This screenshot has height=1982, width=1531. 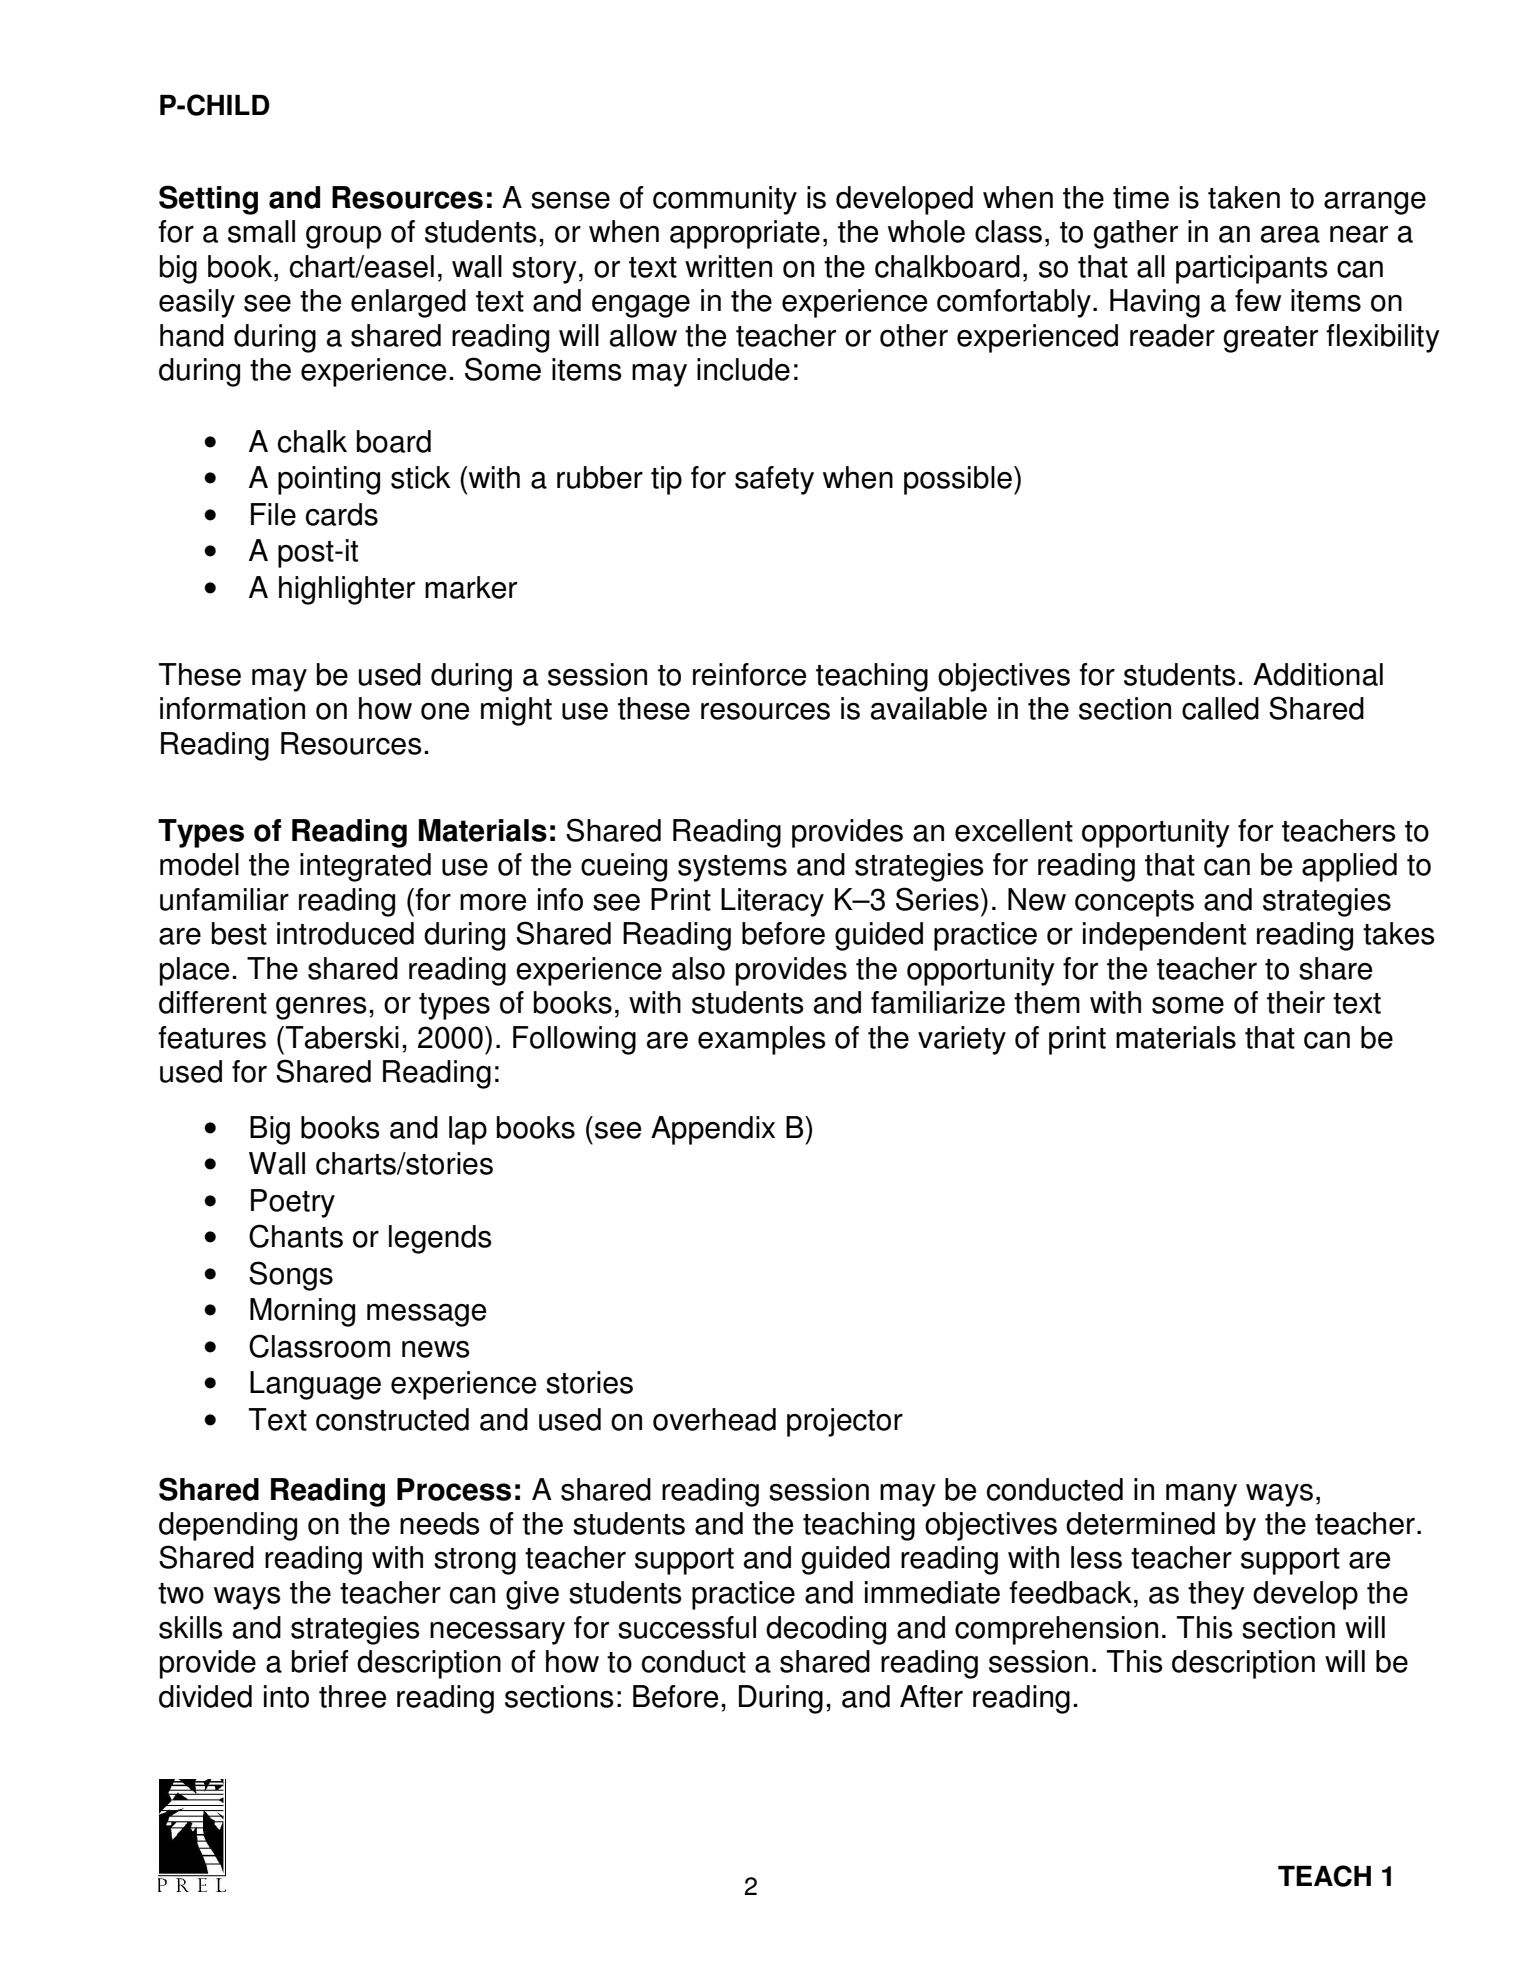 I want to click on brief, so click(x=320, y=1661).
